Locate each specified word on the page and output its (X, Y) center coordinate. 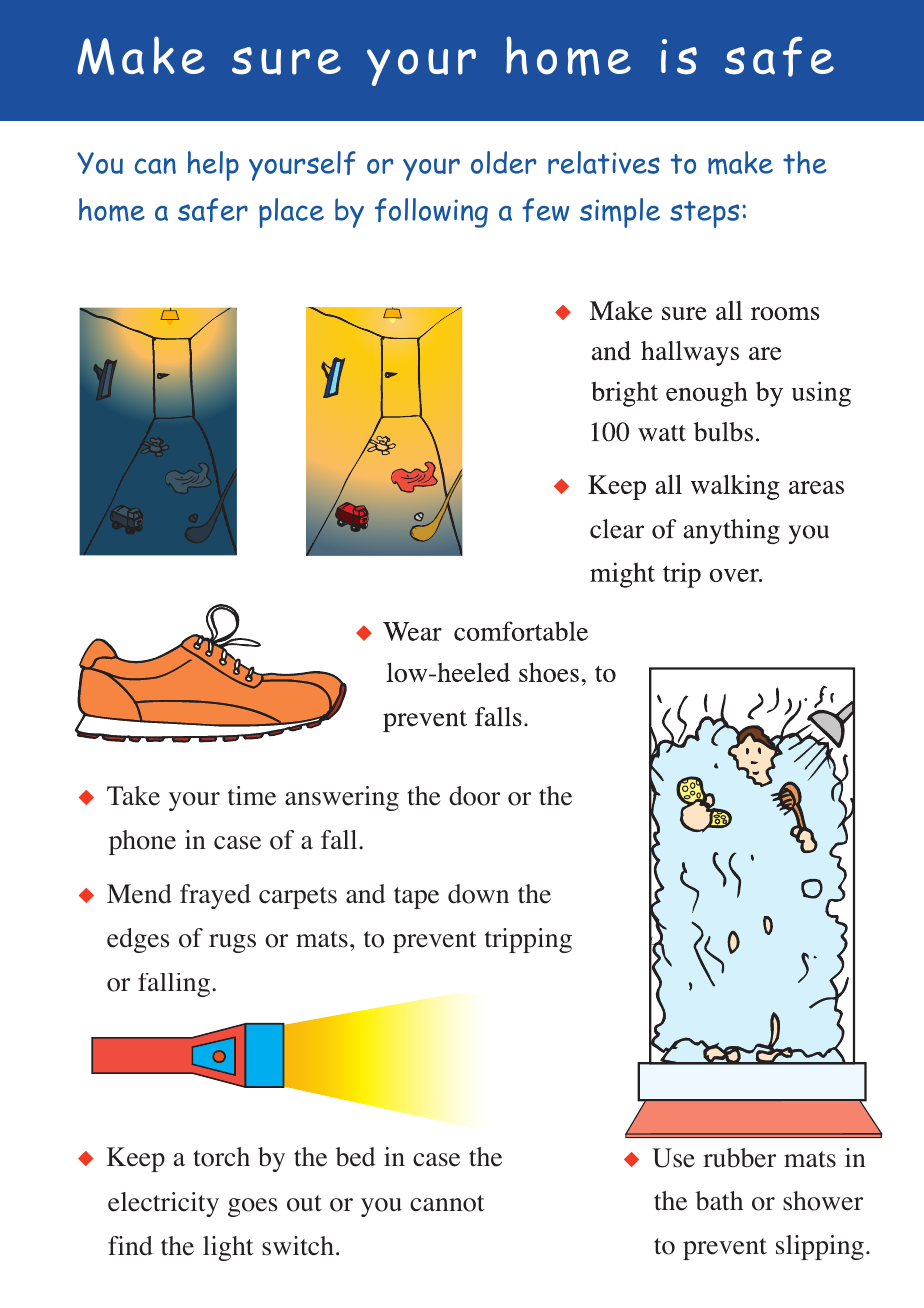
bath (719, 1201)
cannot (447, 1203)
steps (704, 214)
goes (252, 1207)
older (503, 162)
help (213, 166)
